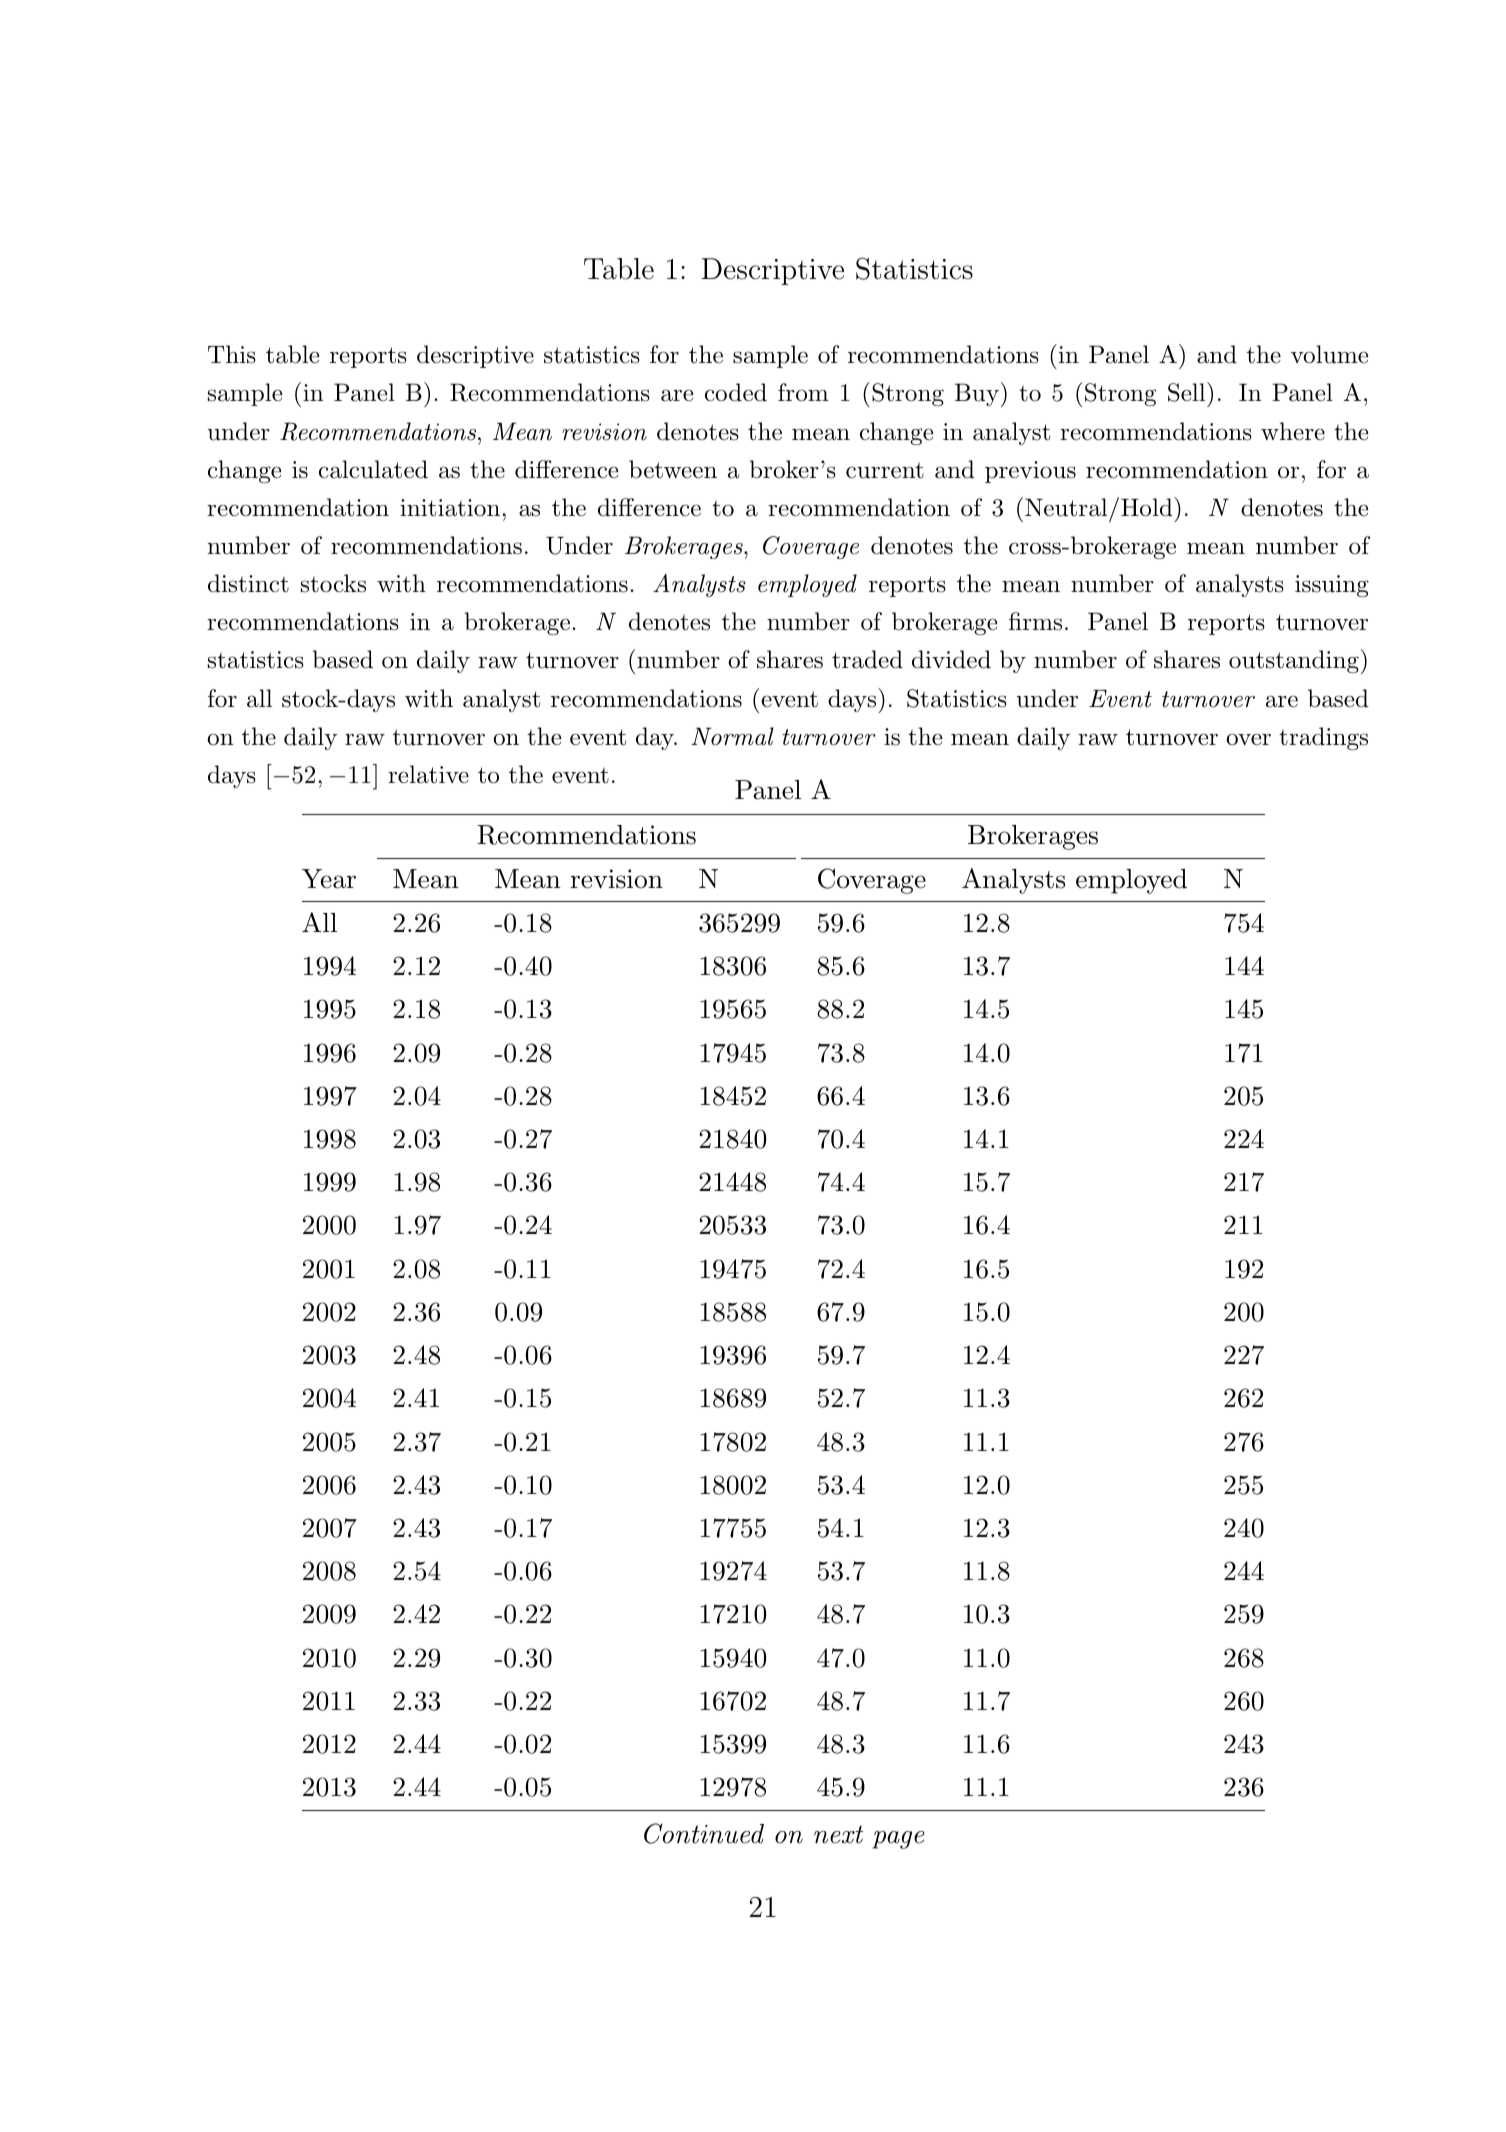  Describe the element at coordinates (1294, 661) in the page. I see `outstanding` at that location.
